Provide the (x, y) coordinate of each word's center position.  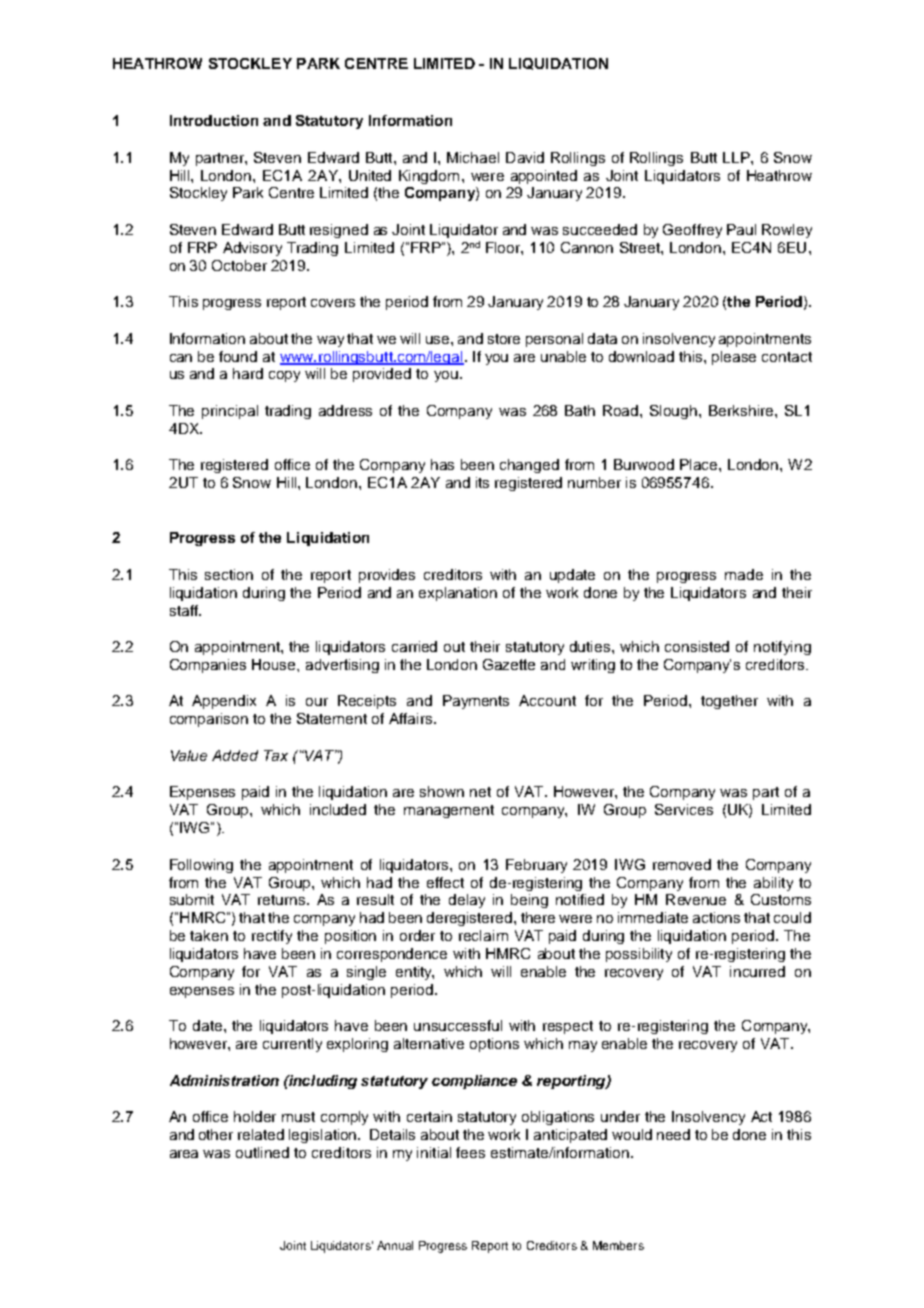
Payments (476, 702)
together (729, 702)
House (275, 664)
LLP (737, 157)
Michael (473, 157)
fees (470, 1152)
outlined (262, 1152)
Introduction (214, 120)
